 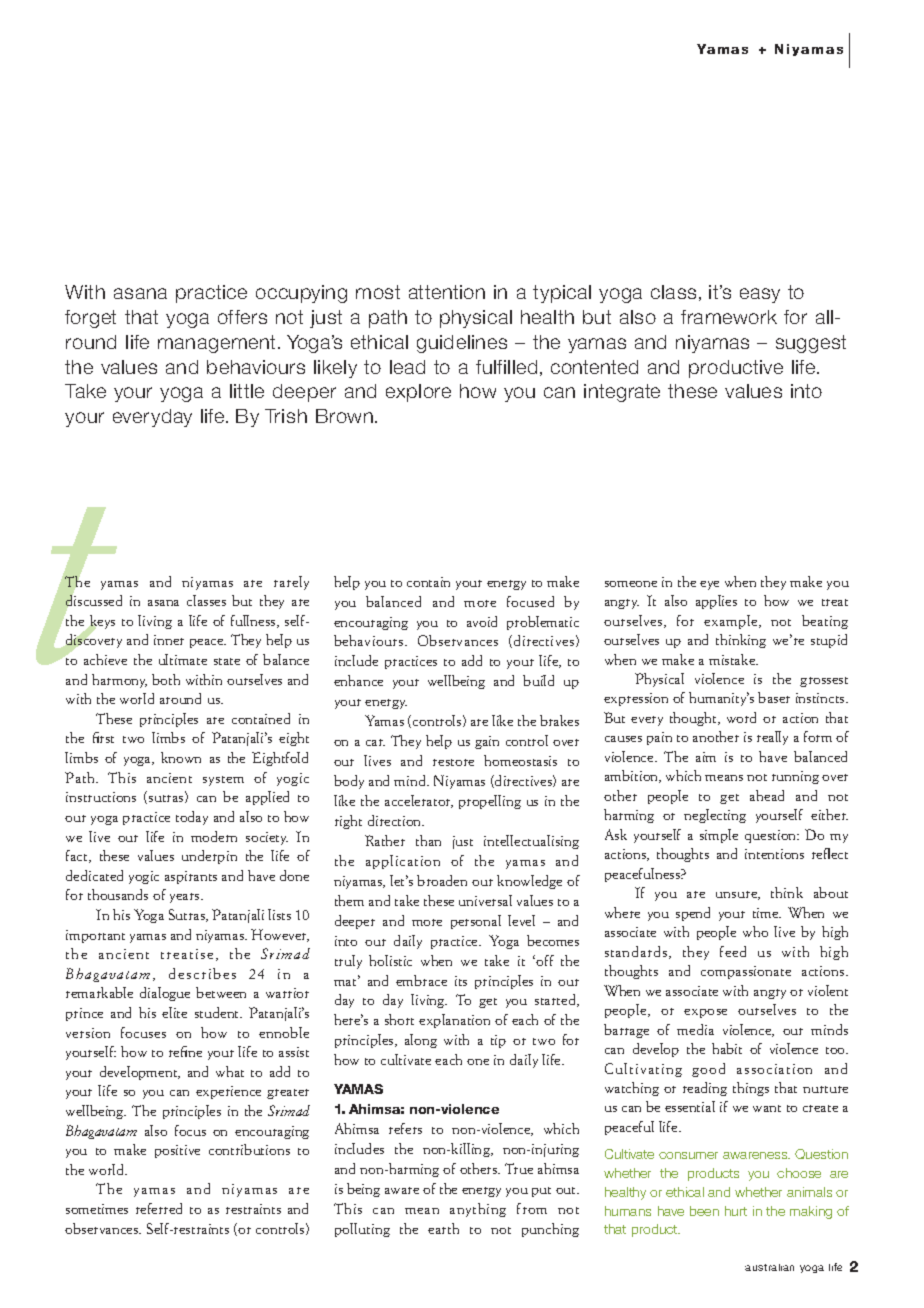 What do you see at coordinates (732, 622) in the screenshot?
I see `example` at bounding box center [732, 622].
